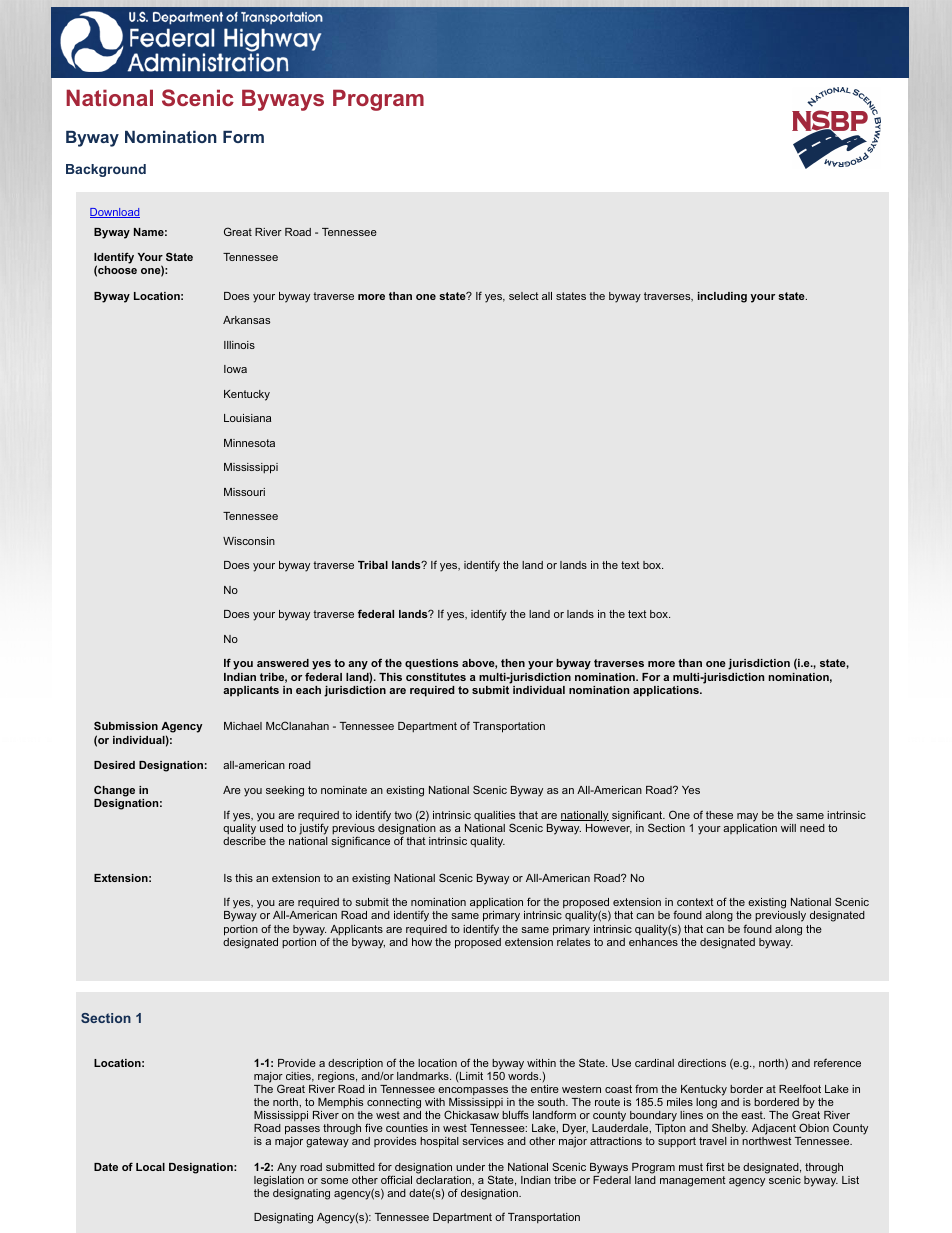 The image size is (952, 1233). What do you see at coordinates (150, 1167) in the screenshot?
I see `Local` at bounding box center [150, 1167].
